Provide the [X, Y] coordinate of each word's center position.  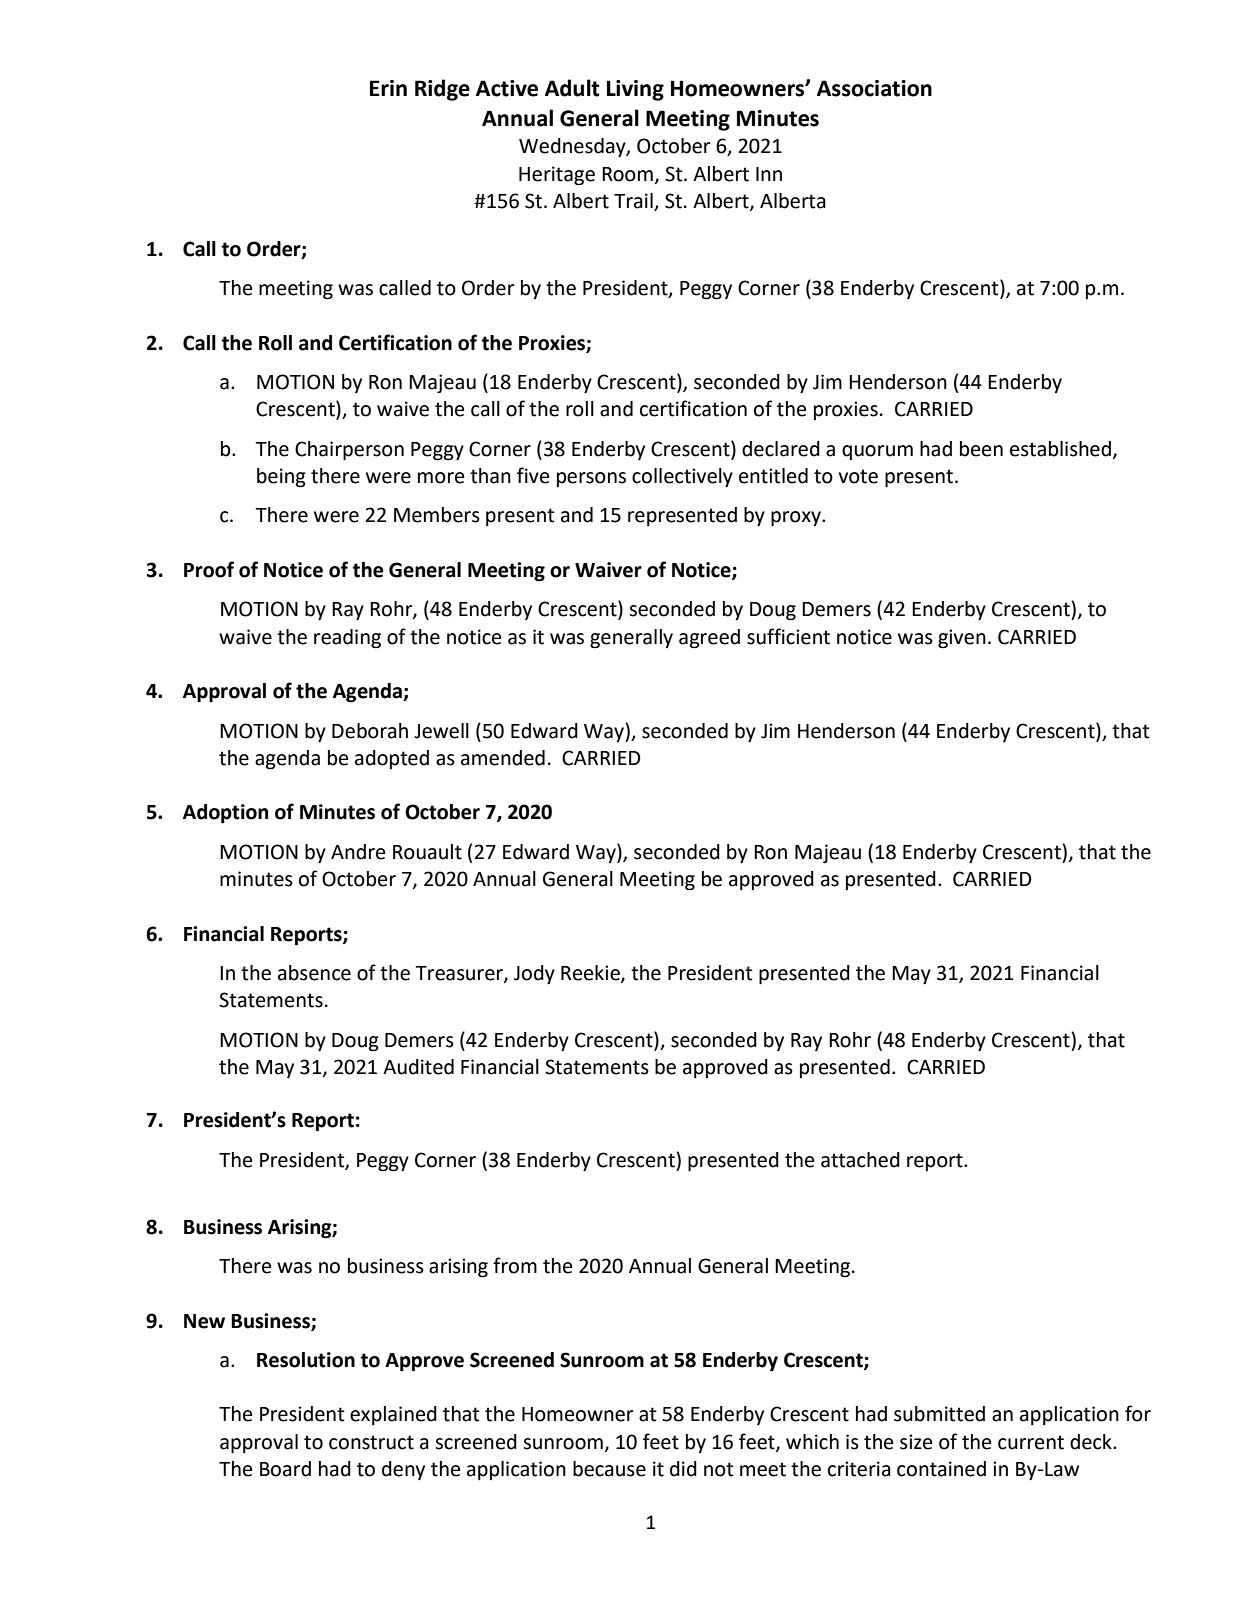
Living [635, 90]
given [962, 639]
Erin [388, 88]
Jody [534, 975]
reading [347, 639]
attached [860, 1160]
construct [371, 1442]
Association [874, 88]
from [515, 1265]
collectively [682, 478]
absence [314, 973]
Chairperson [349, 451]
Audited [418, 1067]
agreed [709, 639]
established [1060, 449]
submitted [939, 1414]
